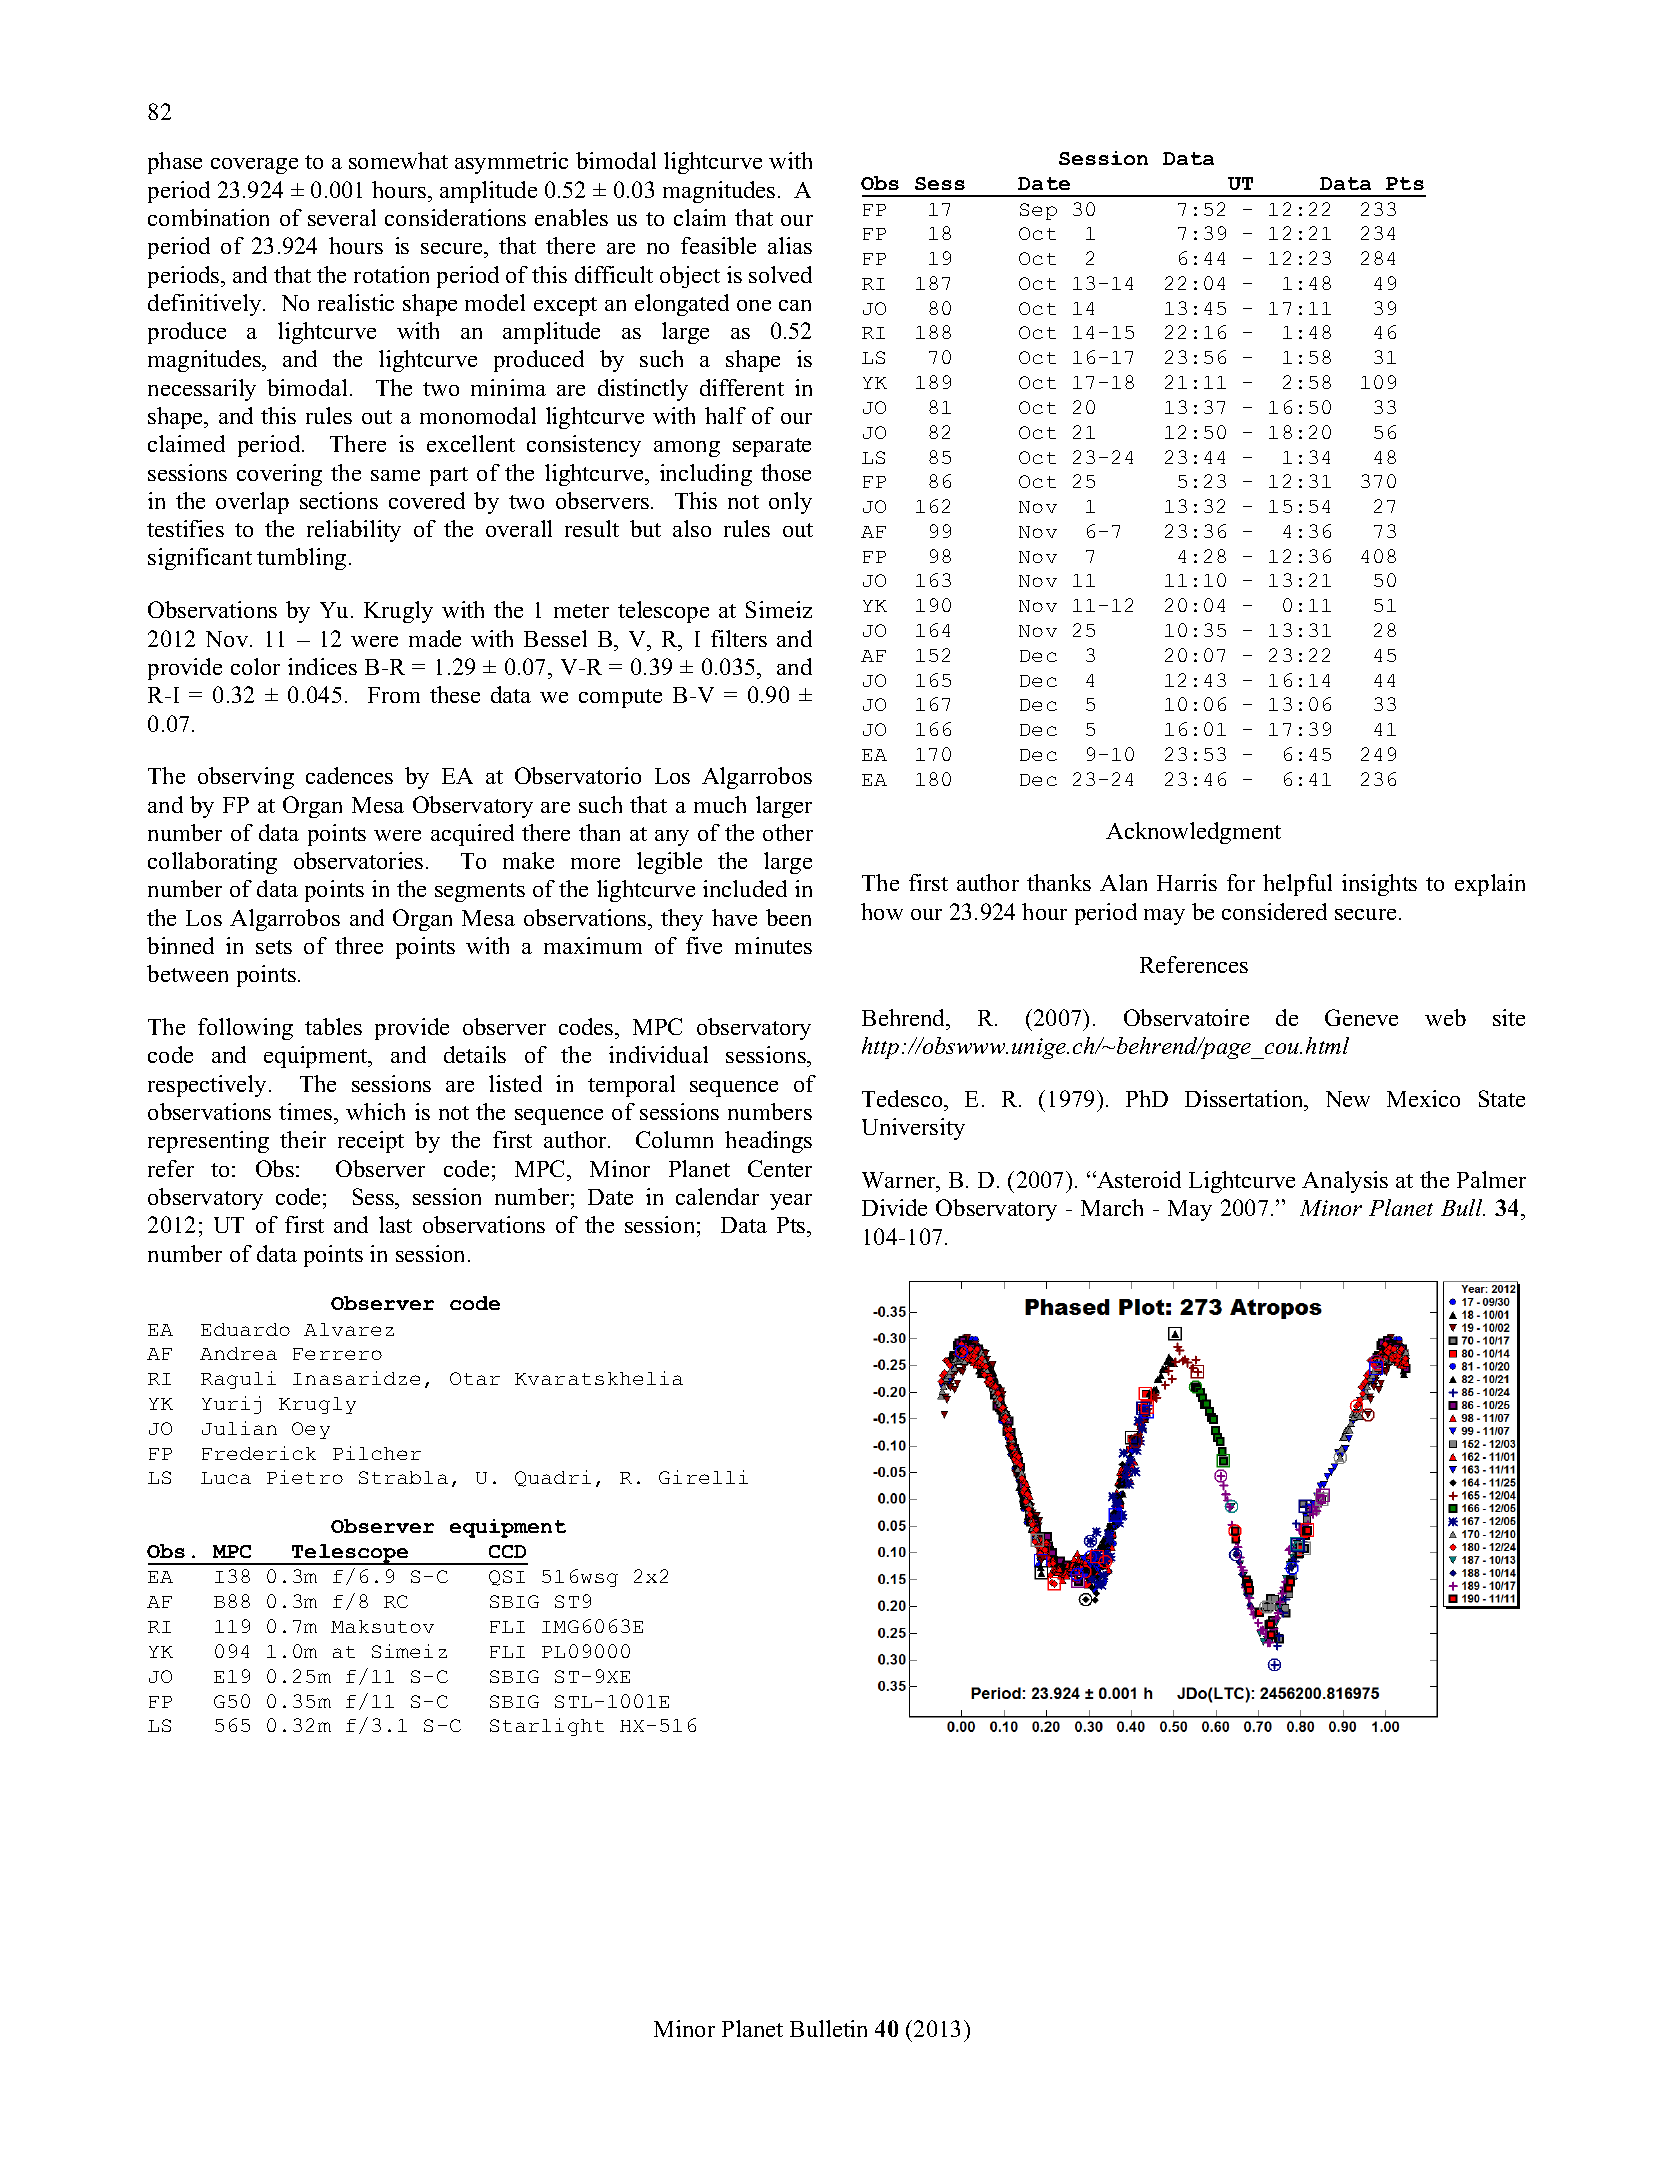 The height and width of the page is (2166, 1674). Describe the element at coordinates (342, 217) in the page. I see `several` at that location.
